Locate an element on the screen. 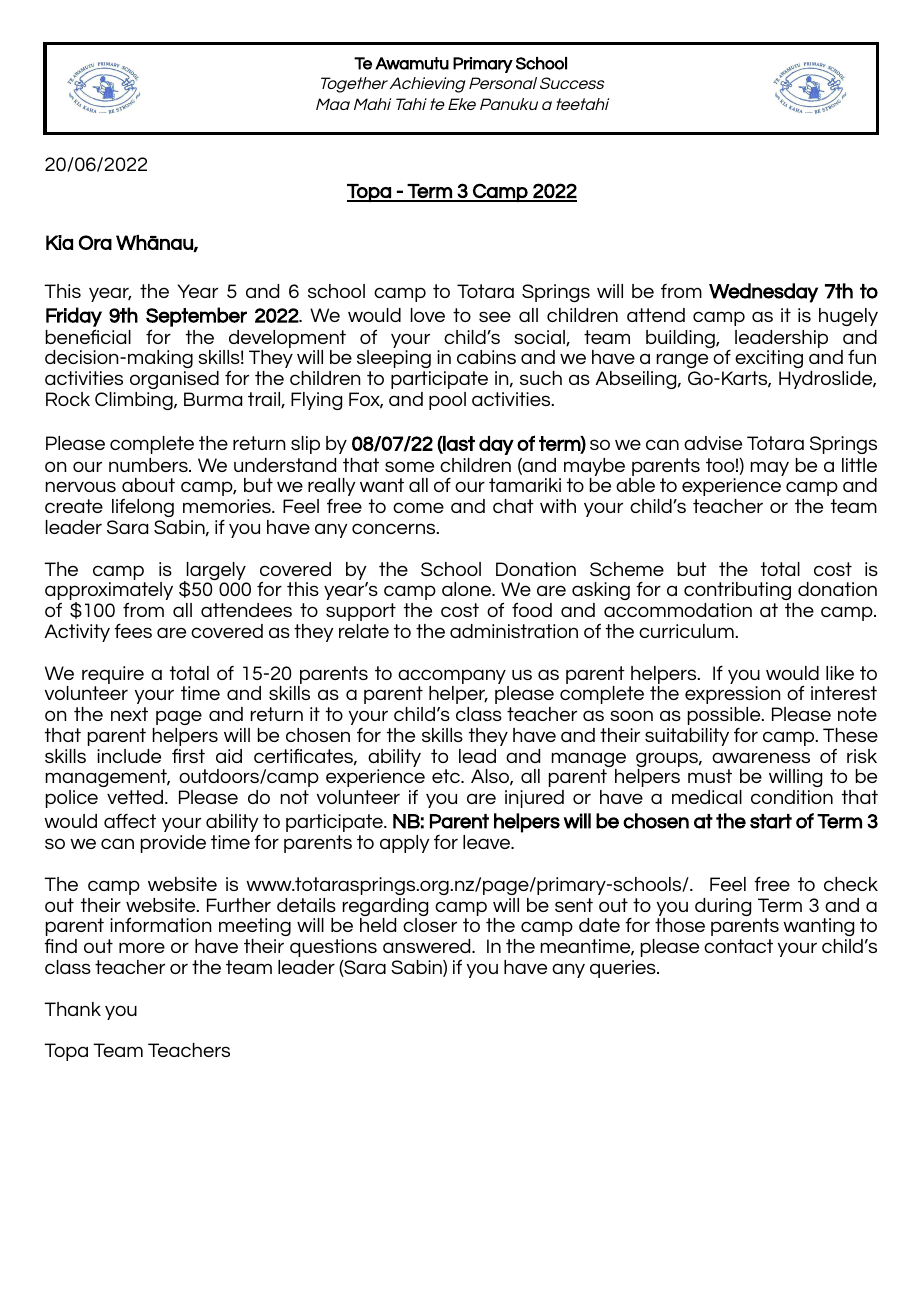 This screenshot has height=1307, width=924. etc is located at coordinates (447, 776).
